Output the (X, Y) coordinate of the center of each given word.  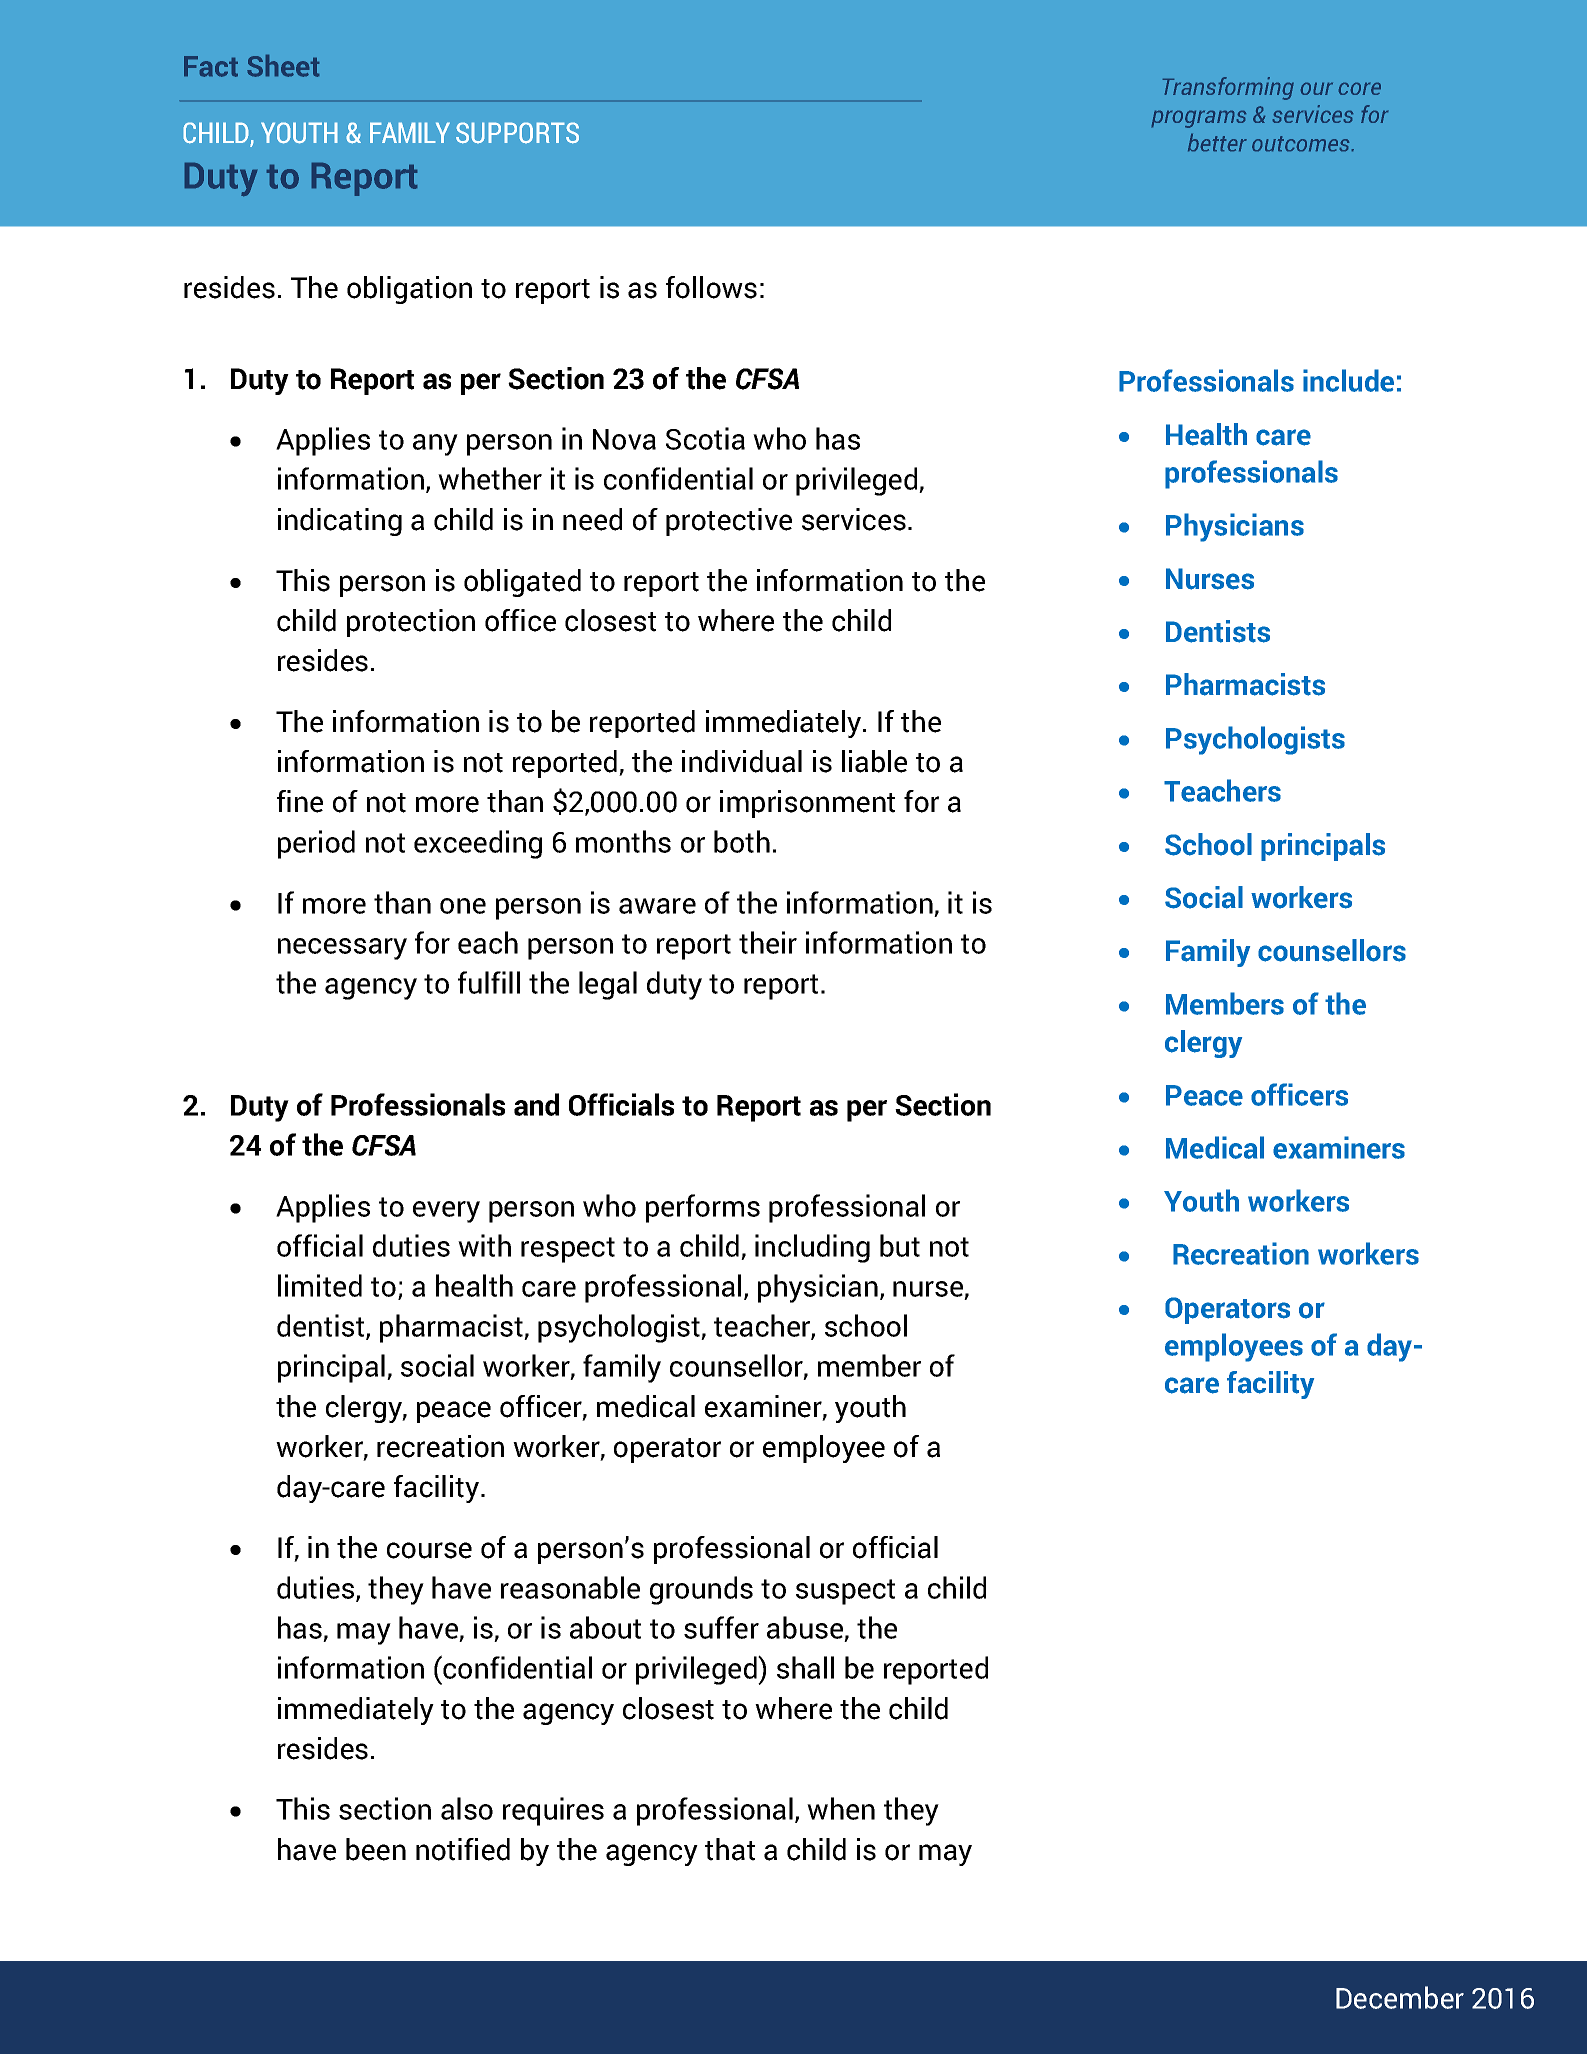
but (900, 1245)
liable (874, 761)
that (730, 1849)
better (1217, 142)
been (376, 1849)
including (812, 1248)
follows (711, 287)
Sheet (283, 66)
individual (742, 761)
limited (320, 1285)
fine (300, 801)
